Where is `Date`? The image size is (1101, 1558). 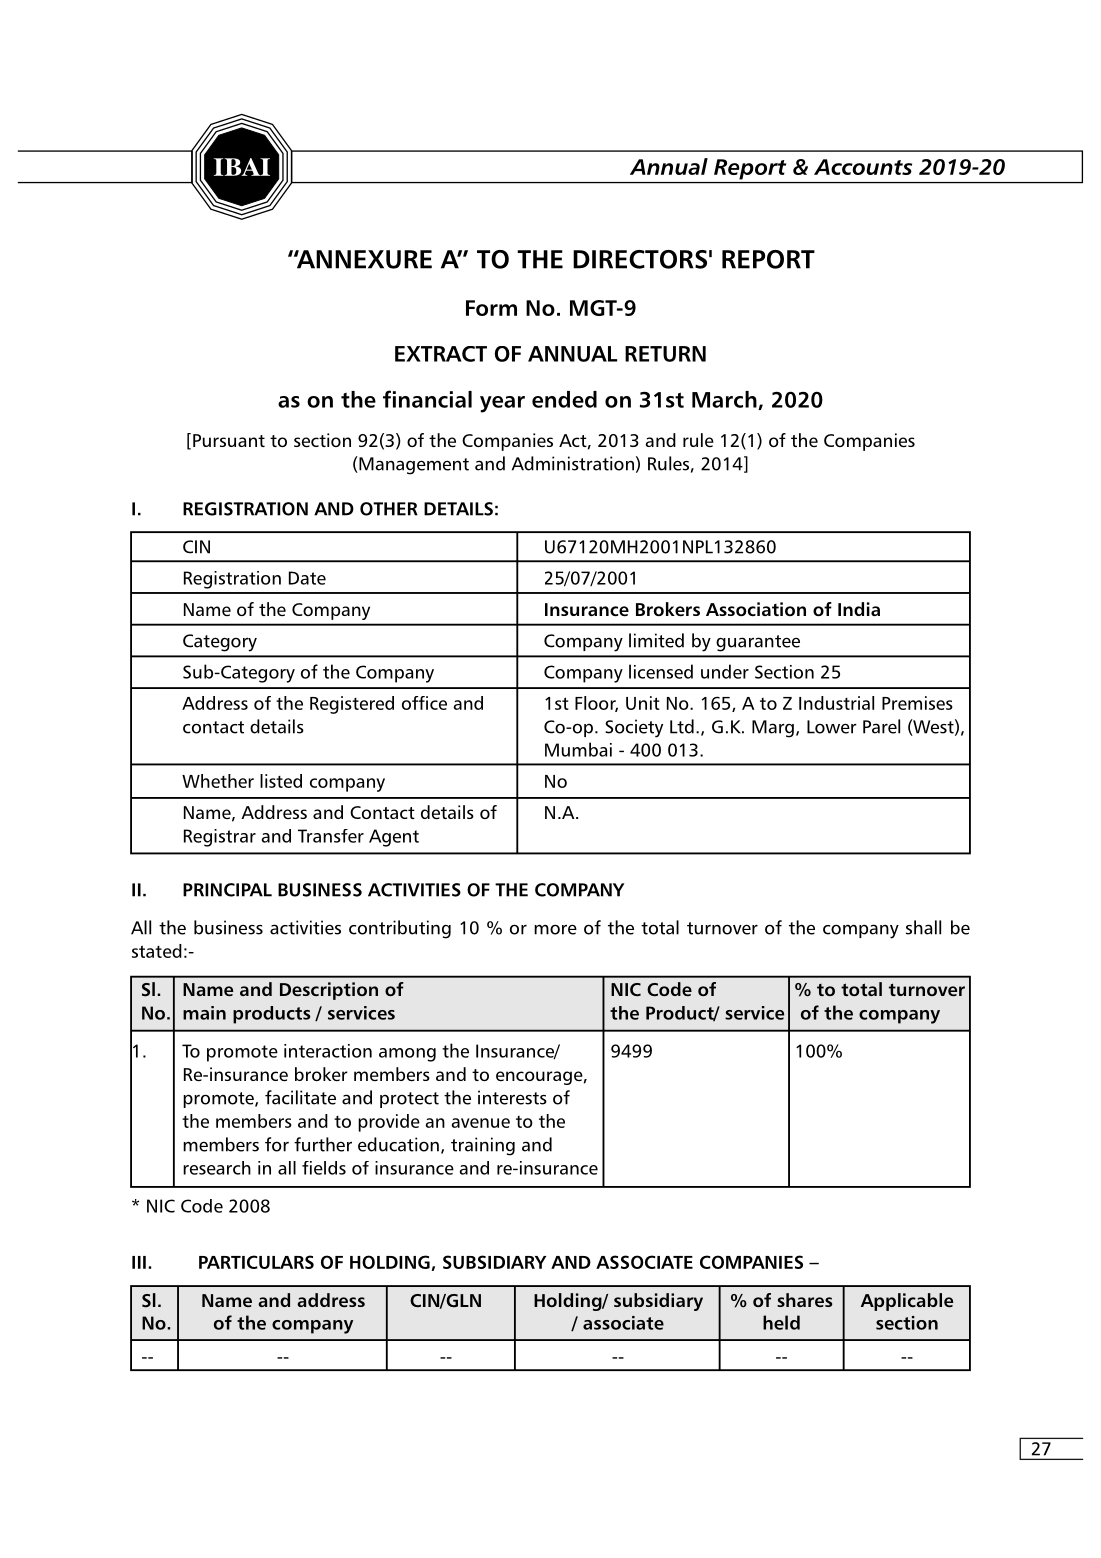 Date is located at coordinates (307, 578).
